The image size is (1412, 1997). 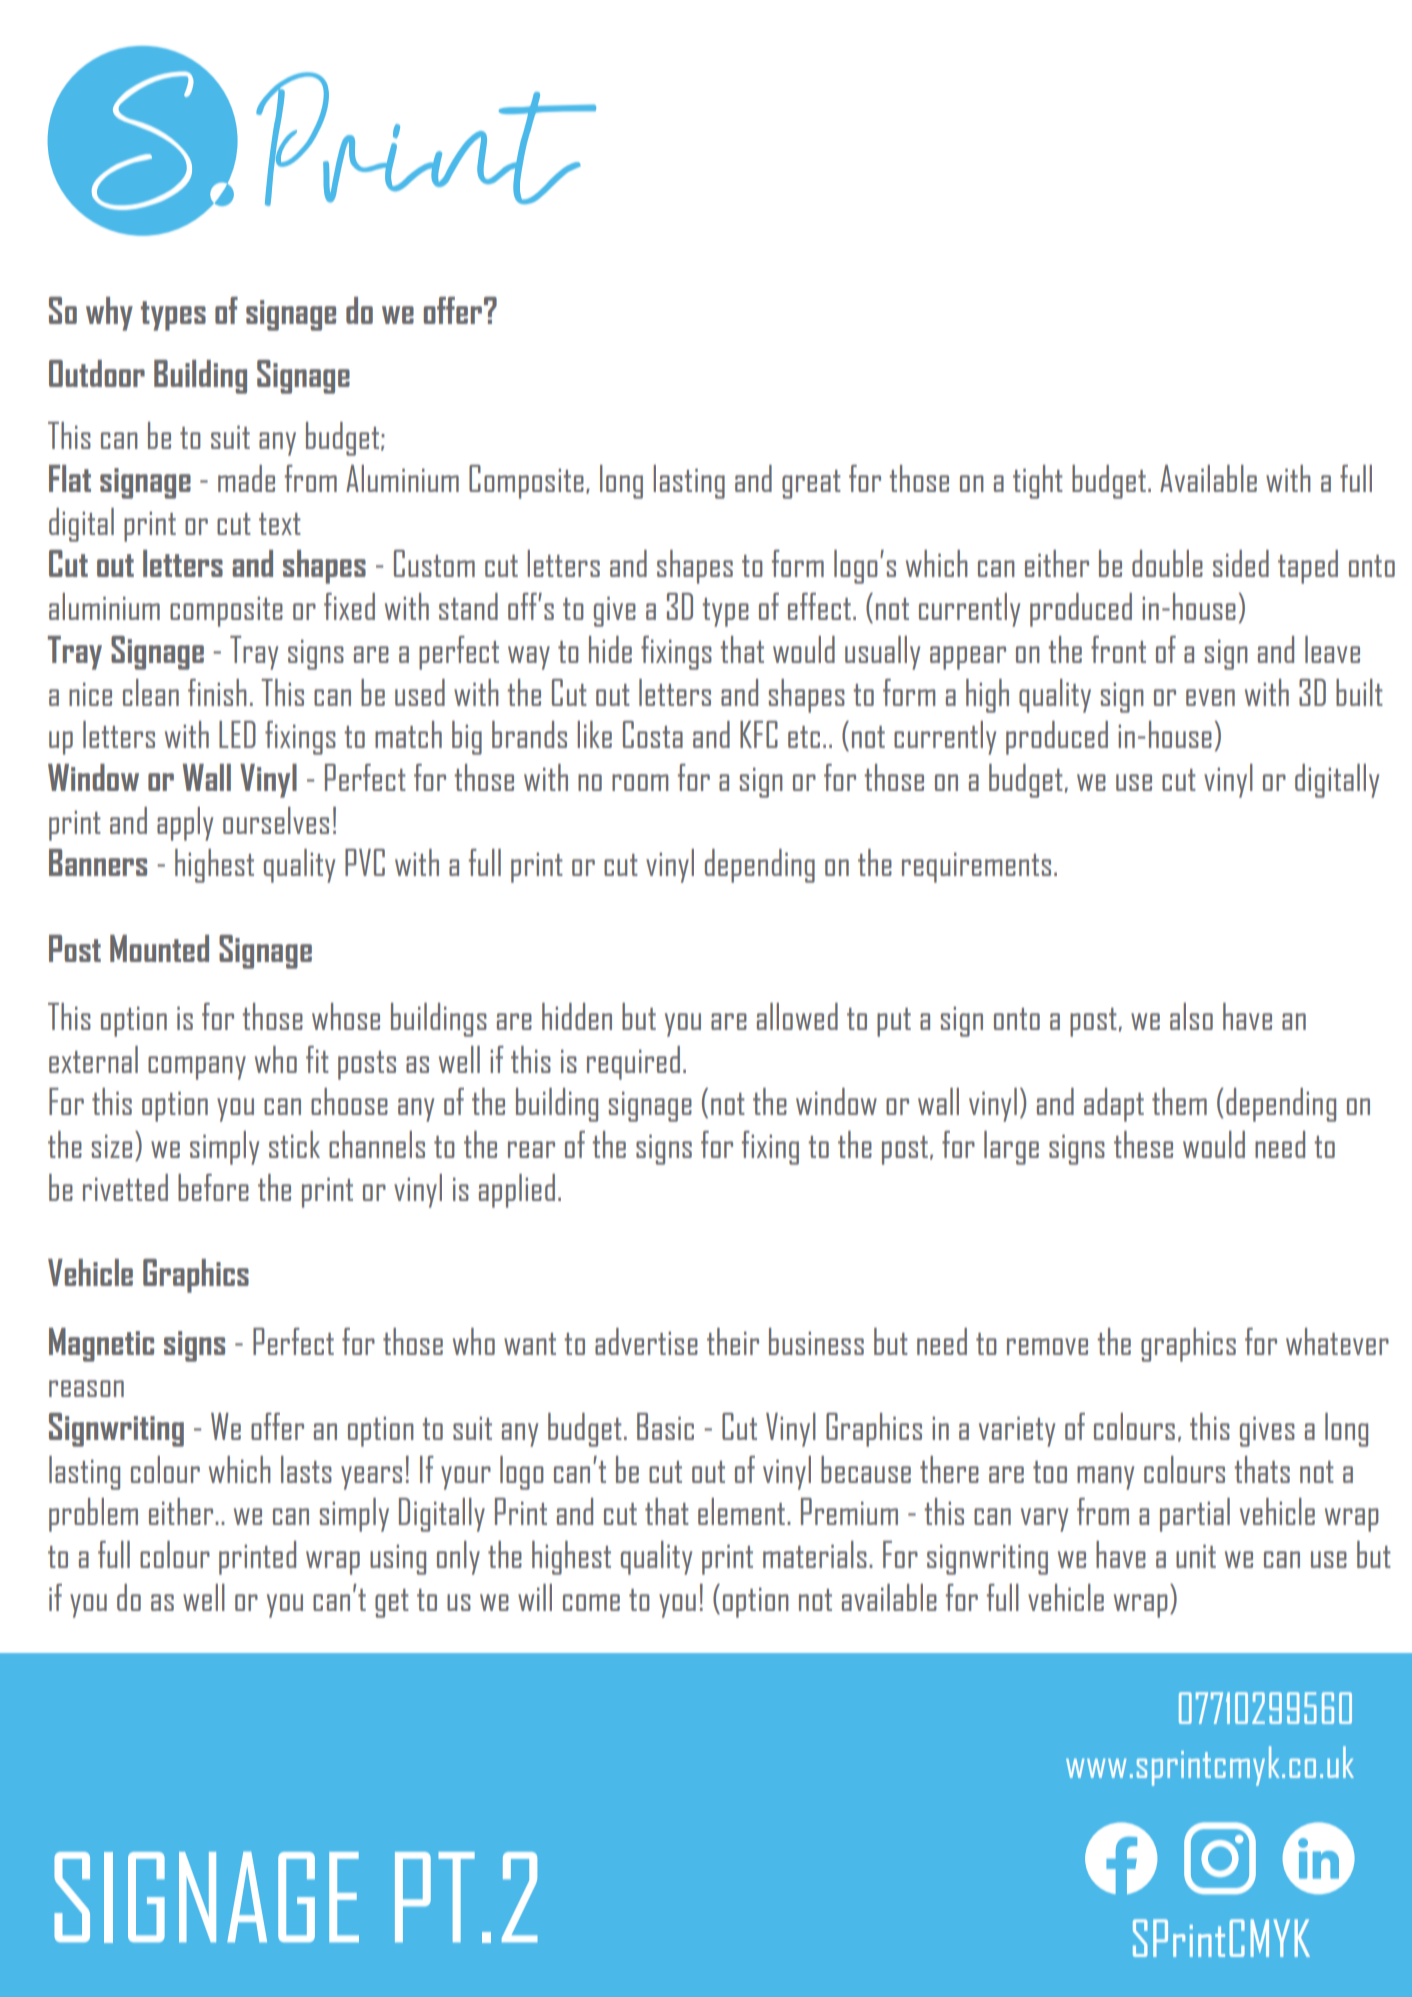 I want to click on whatever, so click(x=1337, y=1341).
